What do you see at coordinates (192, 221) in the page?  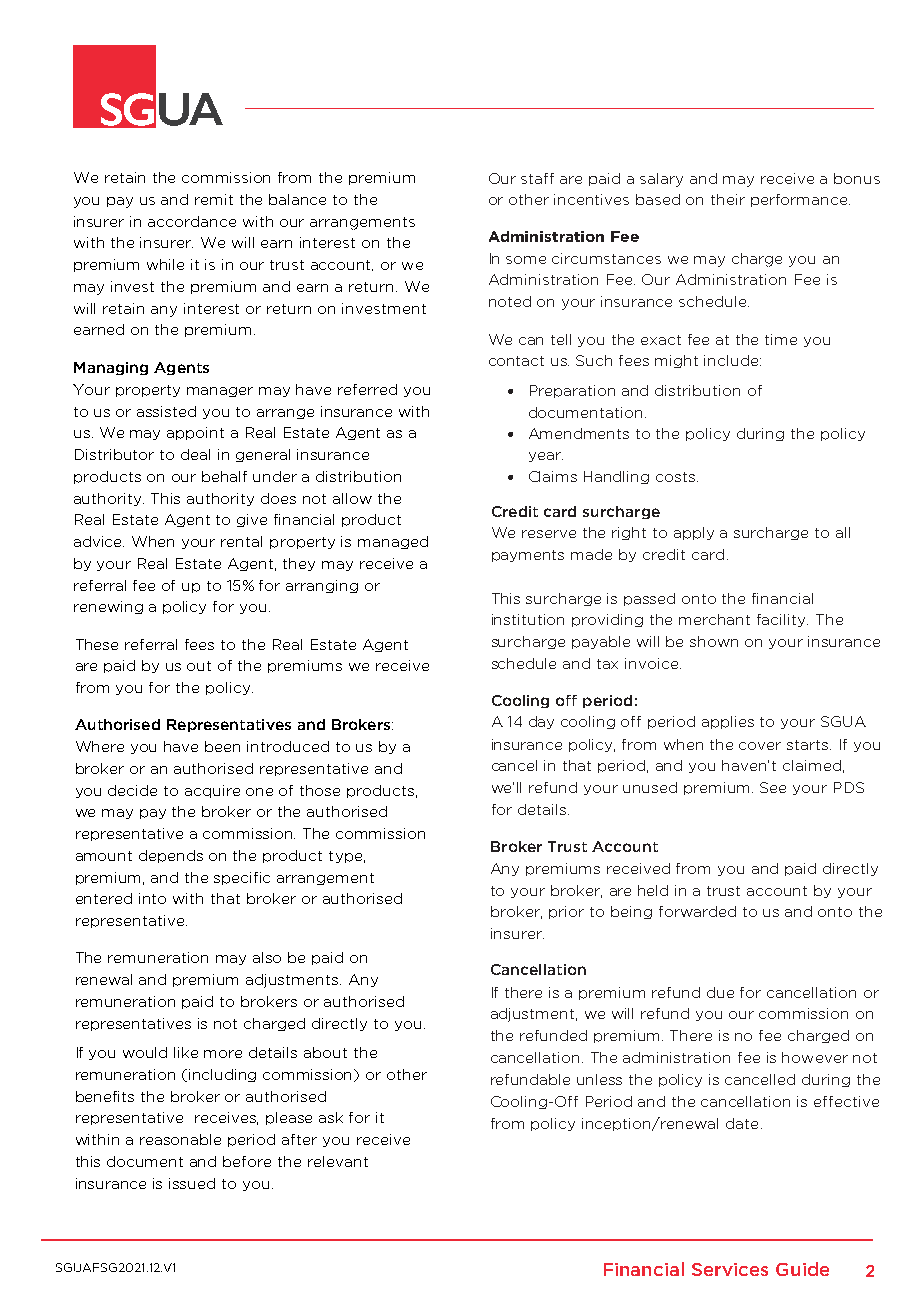 I see `accordance` at bounding box center [192, 221].
